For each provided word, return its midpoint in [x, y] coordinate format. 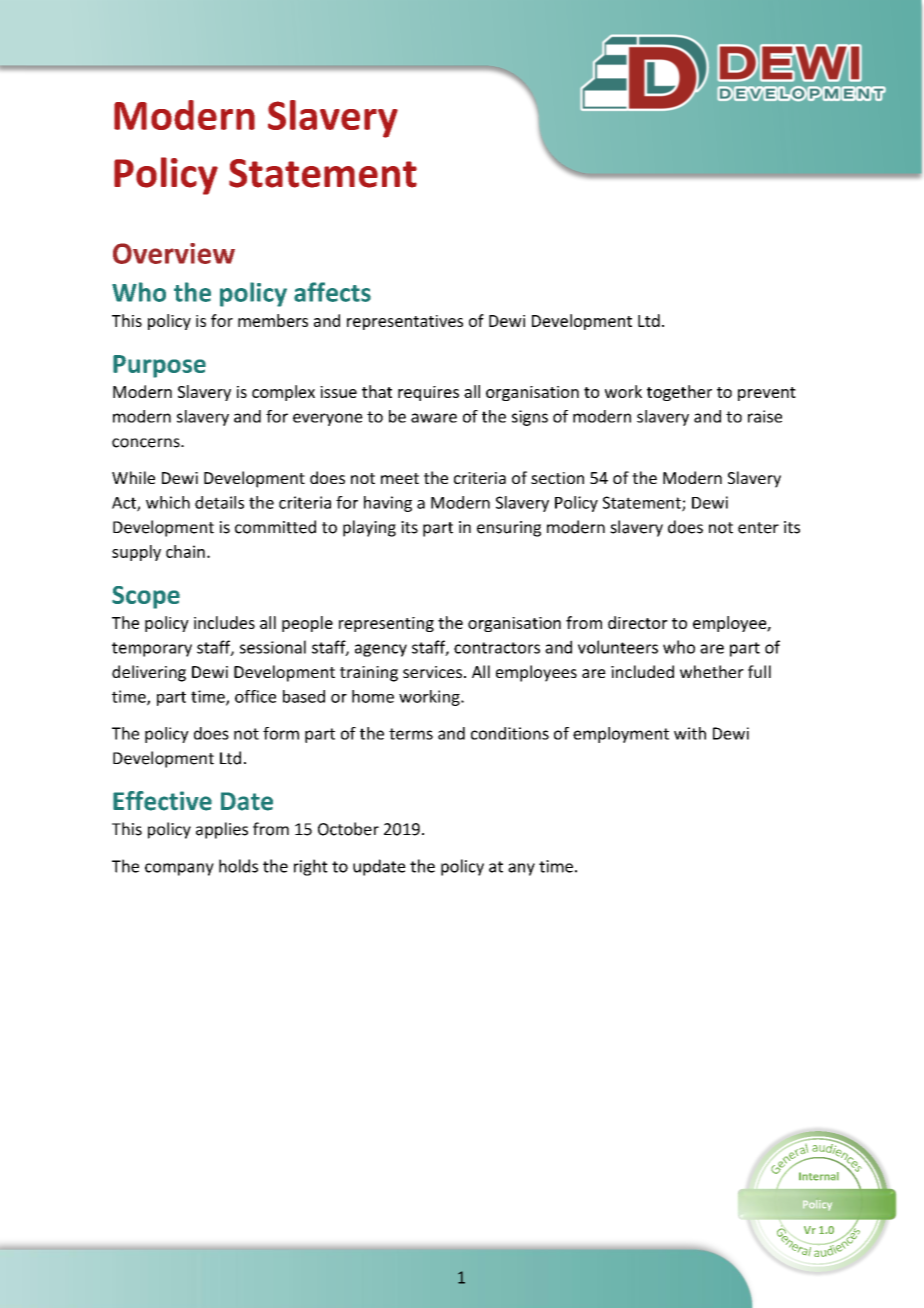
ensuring [509, 529]
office [255, 696]
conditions [510, 733]
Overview [174, 253]
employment [621, 735]
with [690, 733]
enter [758, 528]
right [311, 867]
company [179, 869]
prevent [767, 394]
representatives [405, 322]
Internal [819, 1176]
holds [238, 866]
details [219, 502]
